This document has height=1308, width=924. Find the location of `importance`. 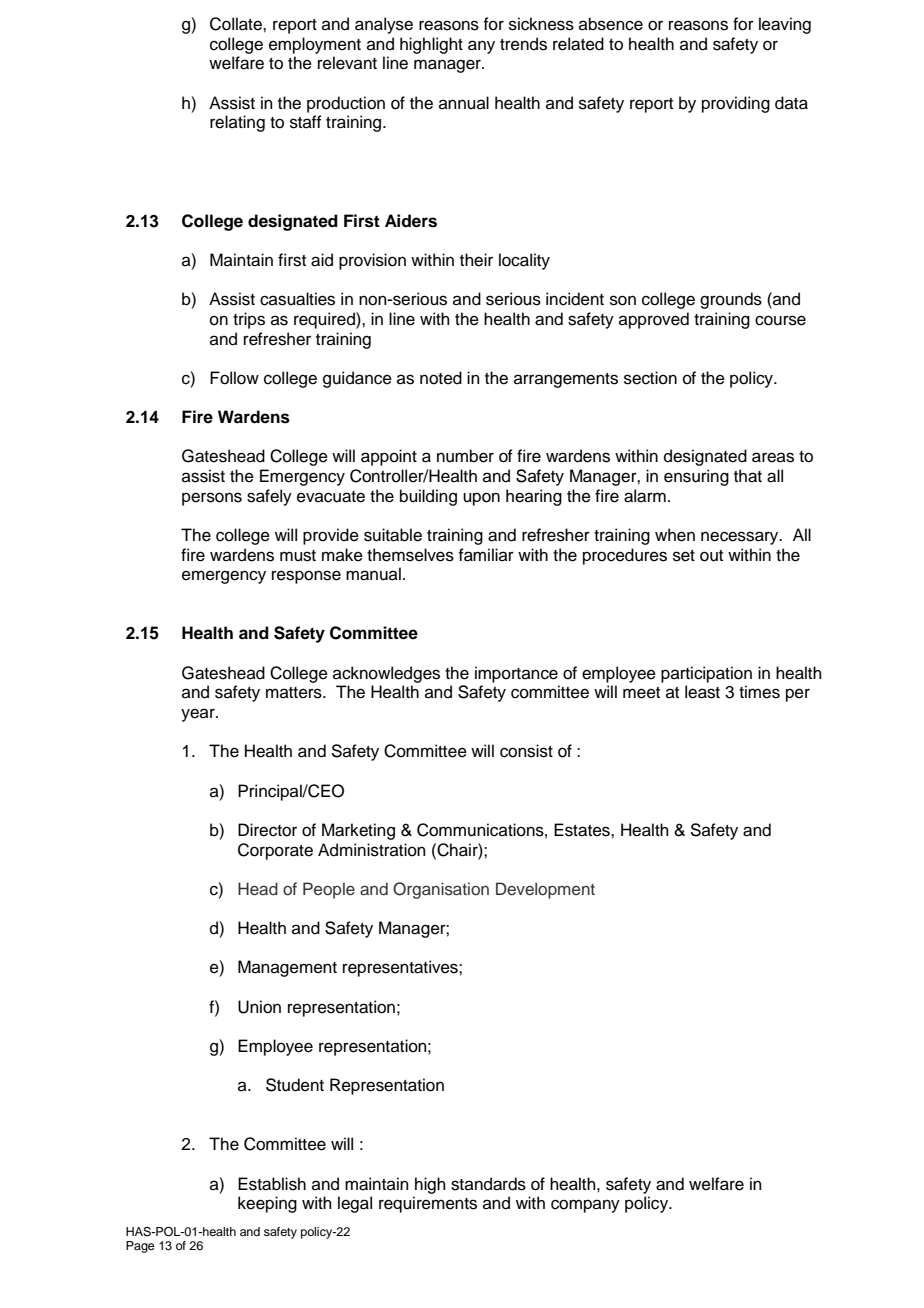

importance is located at coordinates (516, 674).
